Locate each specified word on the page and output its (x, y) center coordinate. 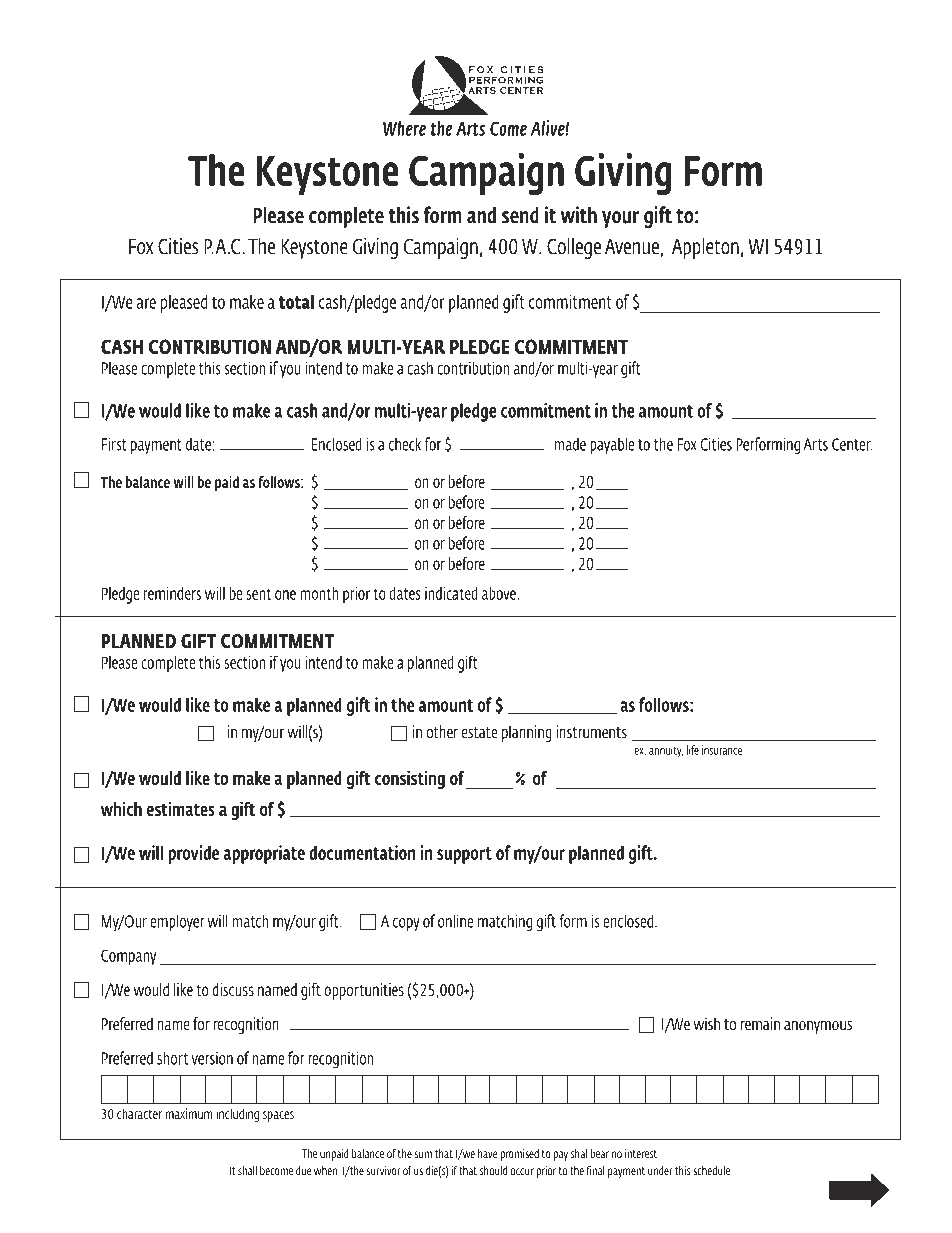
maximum (189, 1113)
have (488, 1154)
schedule (713, 1171)
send (520, 215)
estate (479, 733)
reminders (172, 593)
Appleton (705, 248)
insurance (722, 750)
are (146, 303)
